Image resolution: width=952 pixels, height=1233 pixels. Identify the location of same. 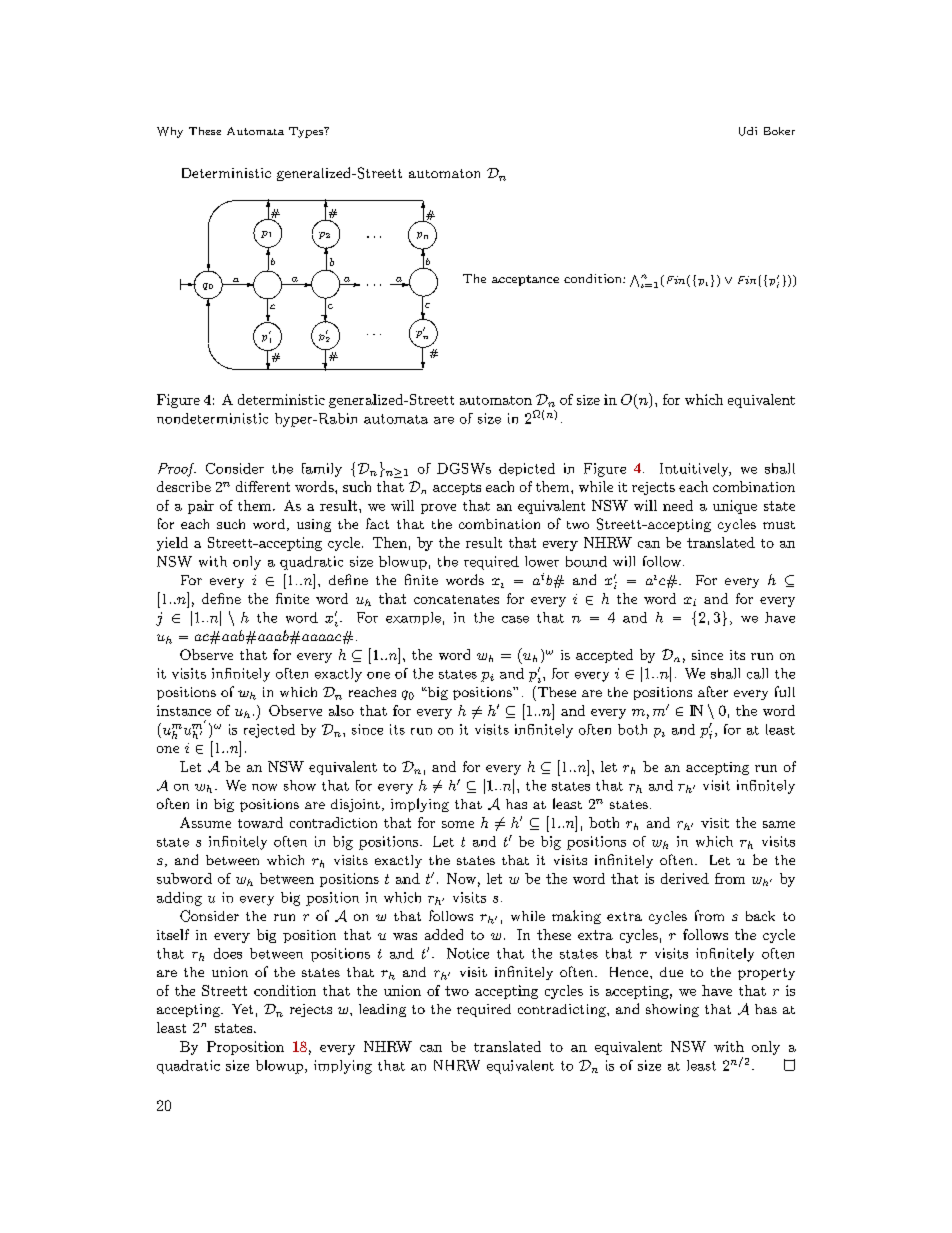
(779, 824).
